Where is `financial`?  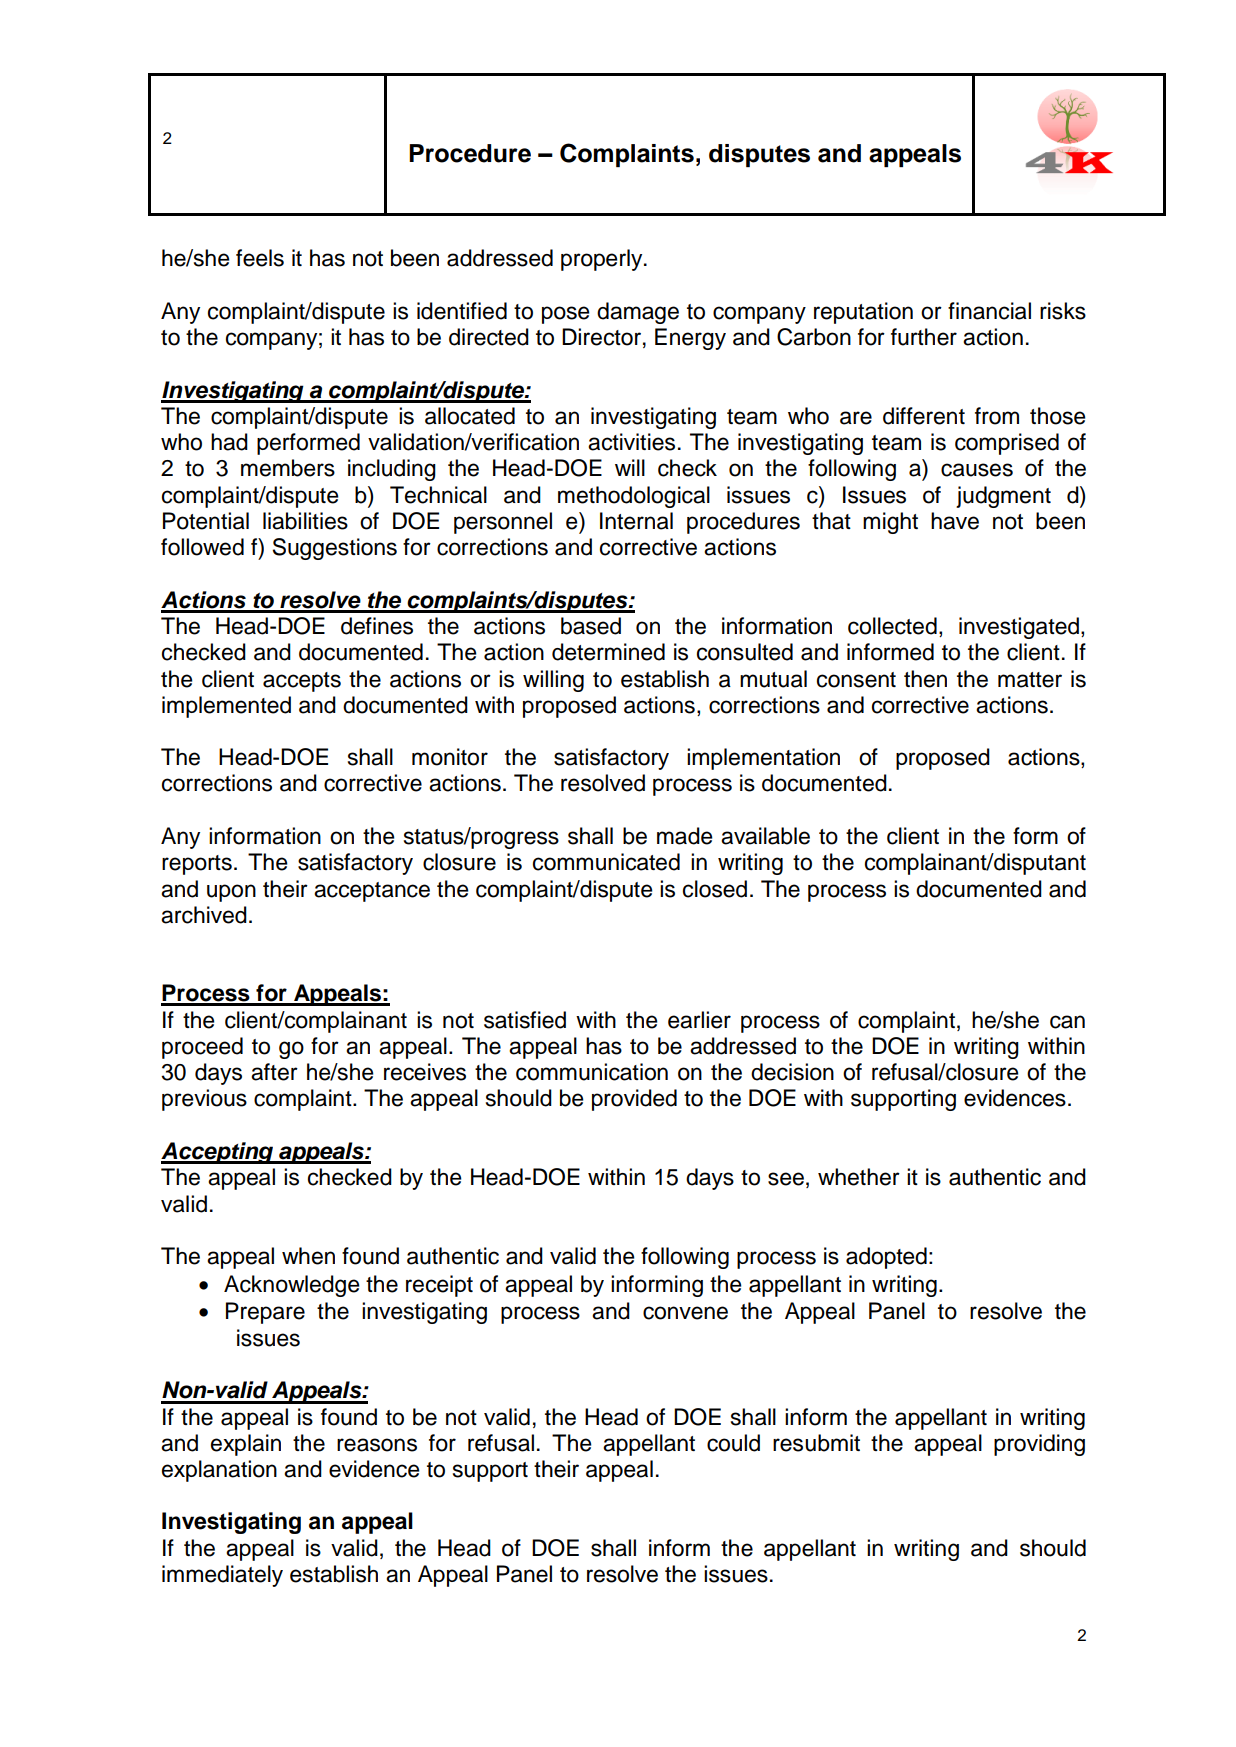 financial is located at coordinates (989, 311).
